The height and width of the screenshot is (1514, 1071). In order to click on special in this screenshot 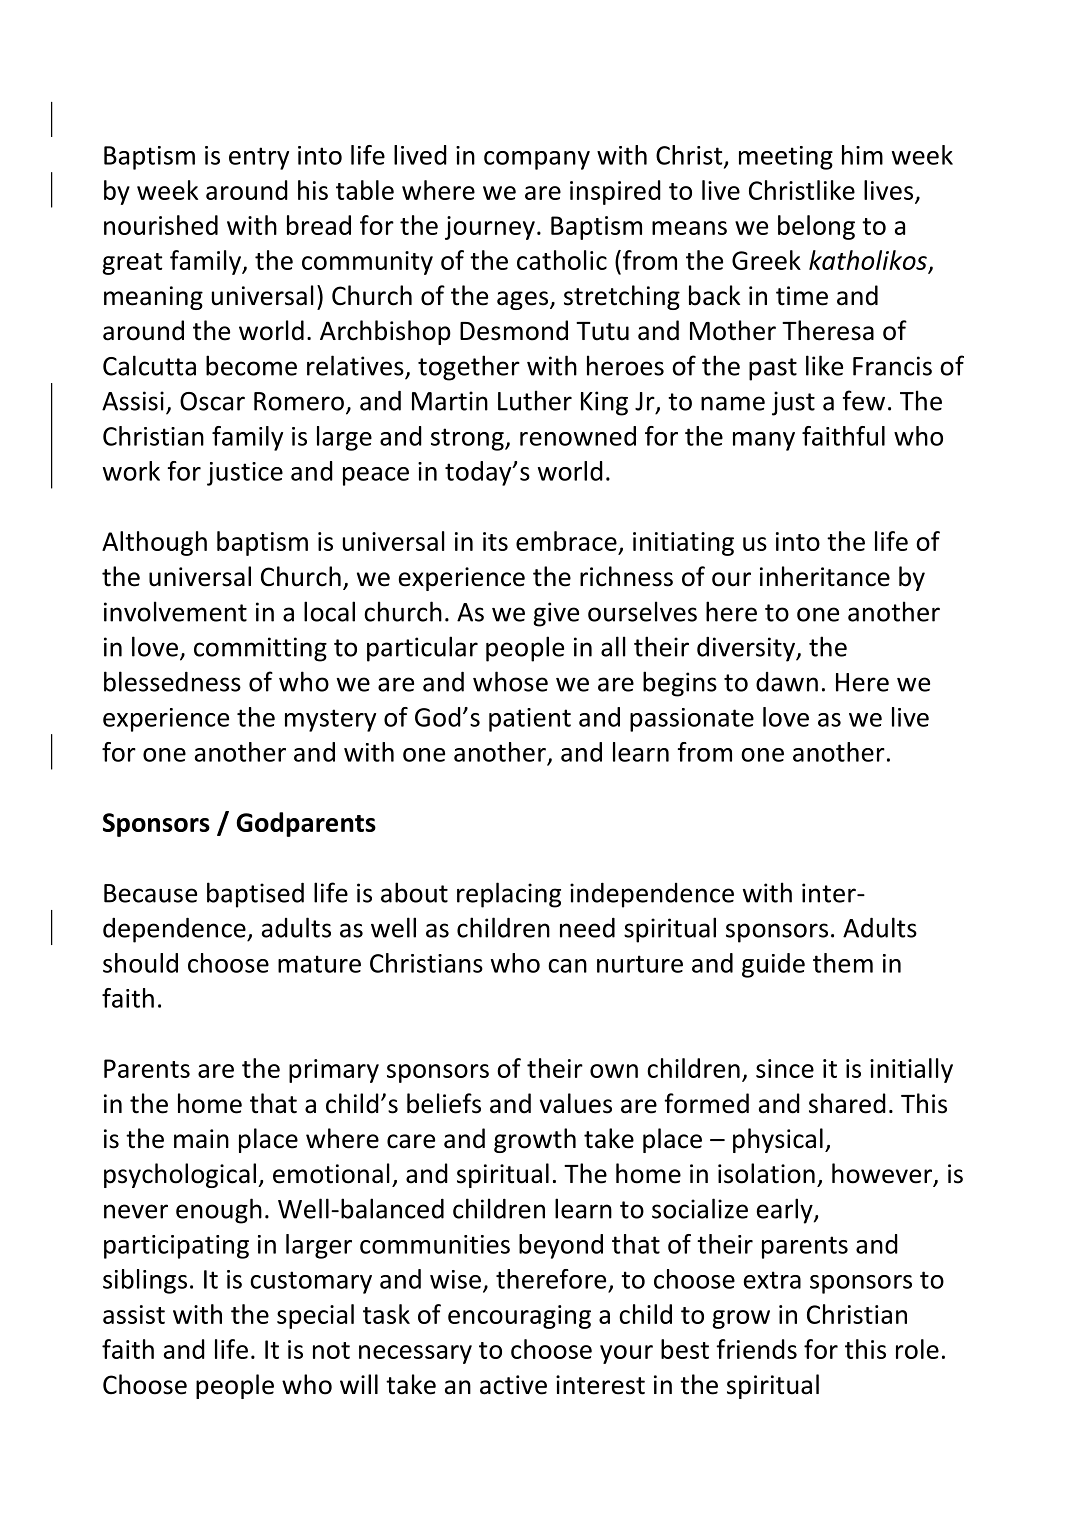, I will do `click(315, 1316)`.
